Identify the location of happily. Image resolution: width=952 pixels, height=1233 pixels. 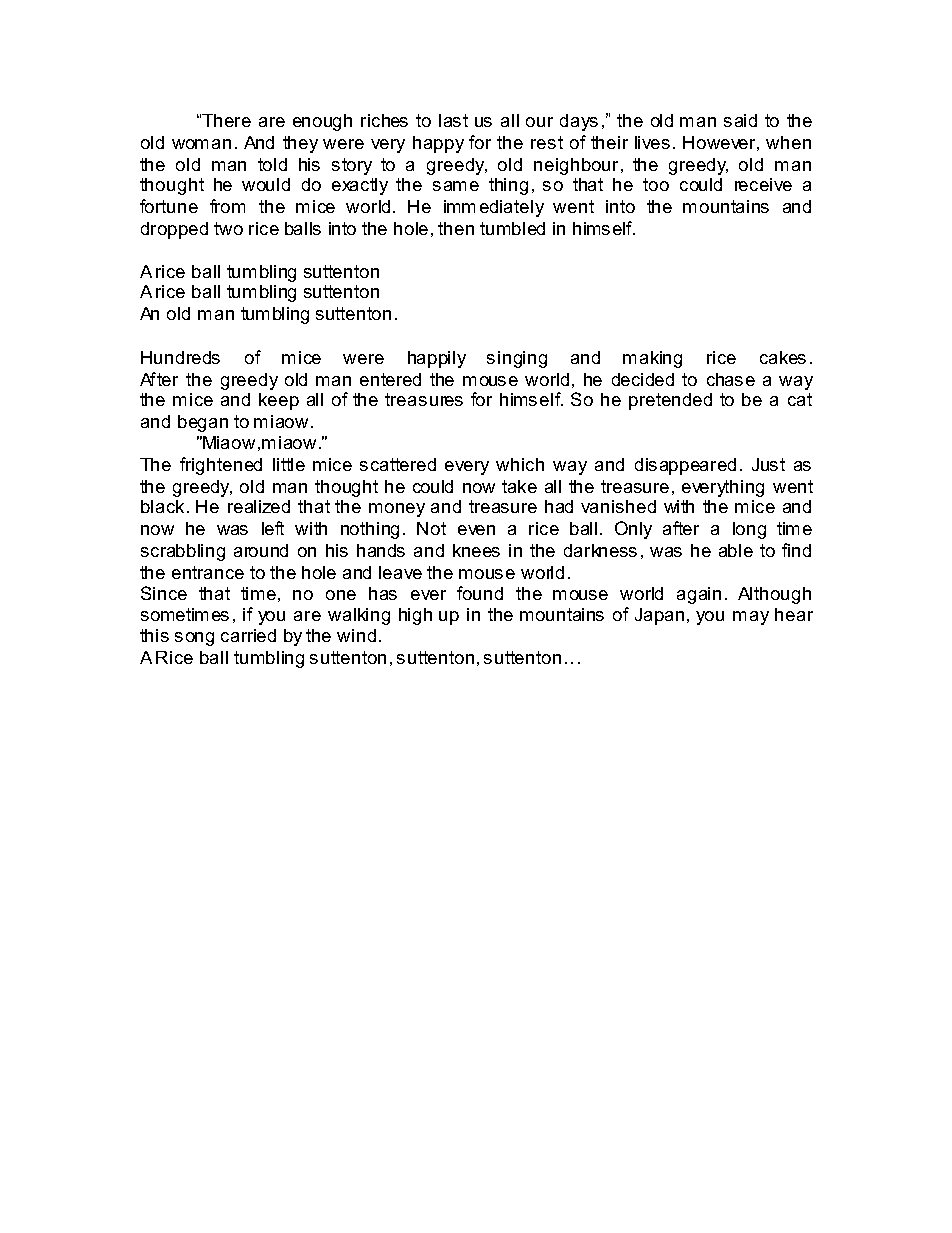
(437, 359).
